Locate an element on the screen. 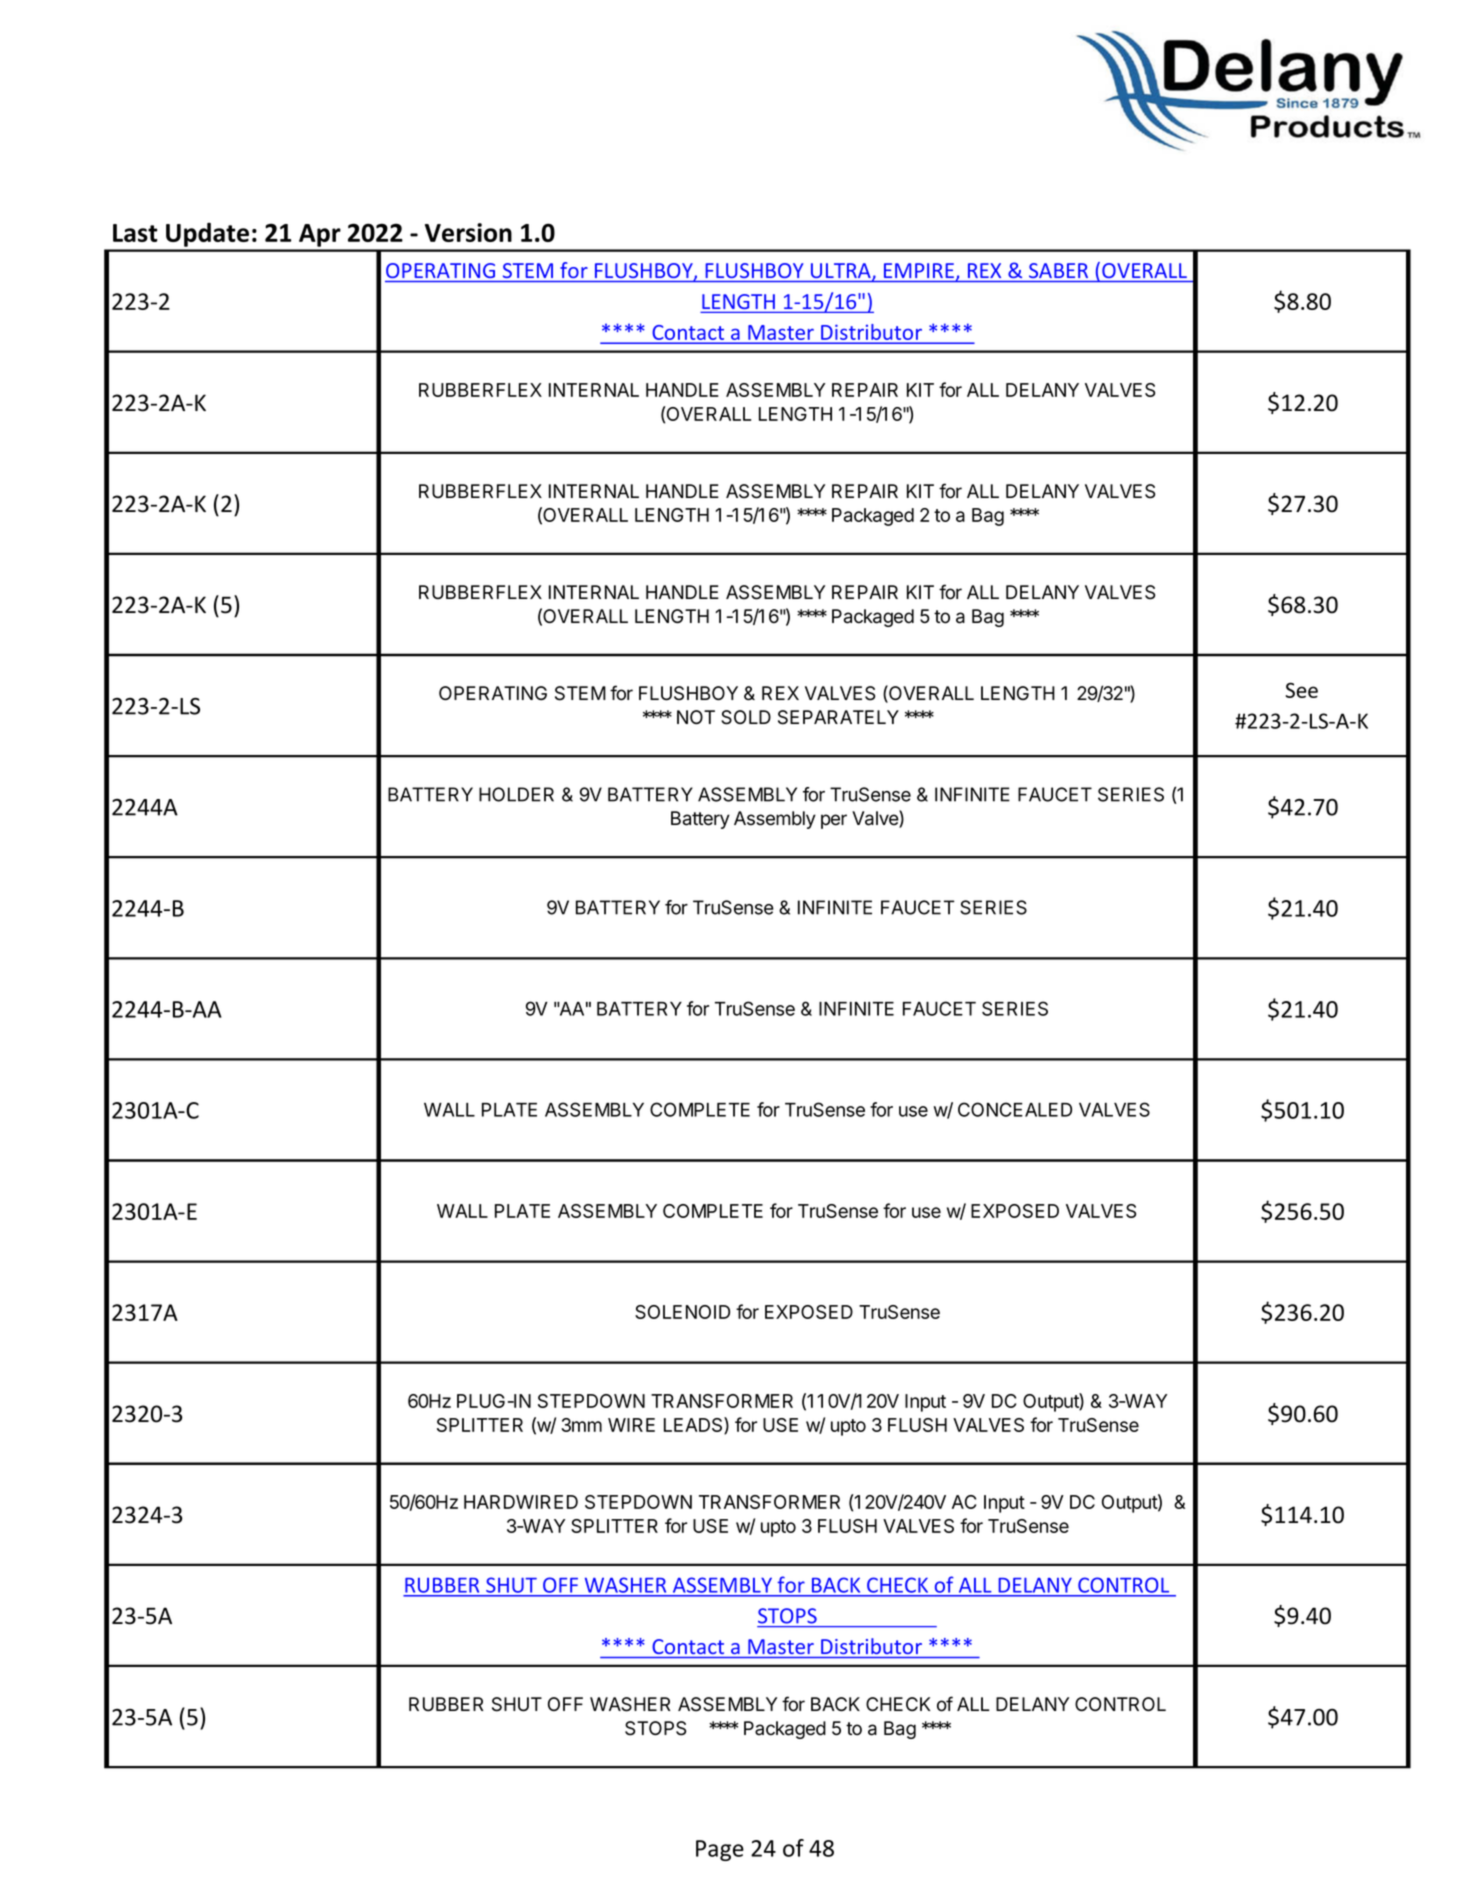  CONCEALED is located at coordinates (1015, 1109).
